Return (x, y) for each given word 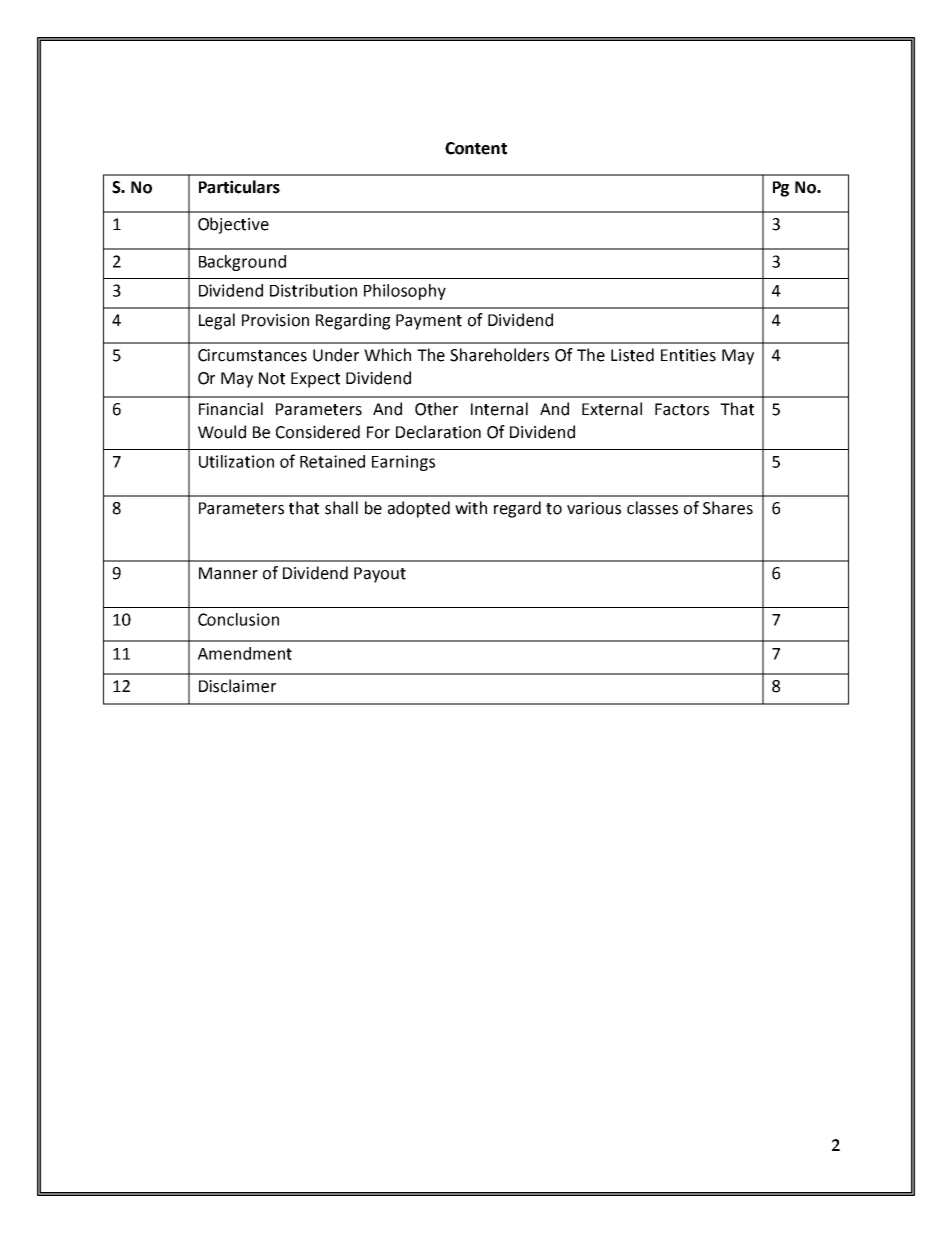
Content (476, 148)
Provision (275, 320)
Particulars (239, 187)
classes (652, 508)
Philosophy (405, 292)
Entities (688, 355)
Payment (429, 322)
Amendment (245, 653)
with (471, 508)
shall (341, 508)
